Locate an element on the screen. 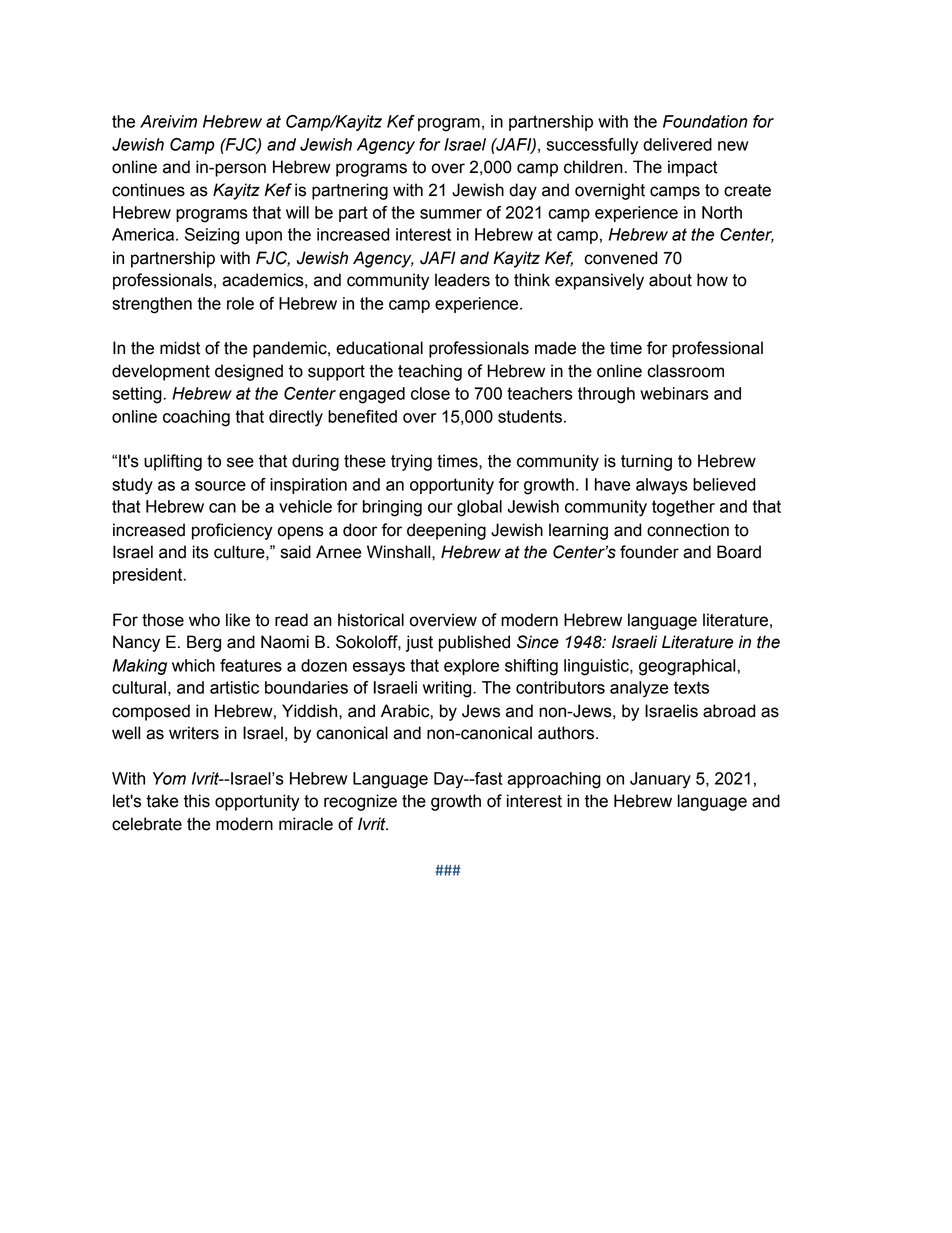 The height and width of the screenshot is (1233, 952). deepening is located at coordinates (446, 531).
